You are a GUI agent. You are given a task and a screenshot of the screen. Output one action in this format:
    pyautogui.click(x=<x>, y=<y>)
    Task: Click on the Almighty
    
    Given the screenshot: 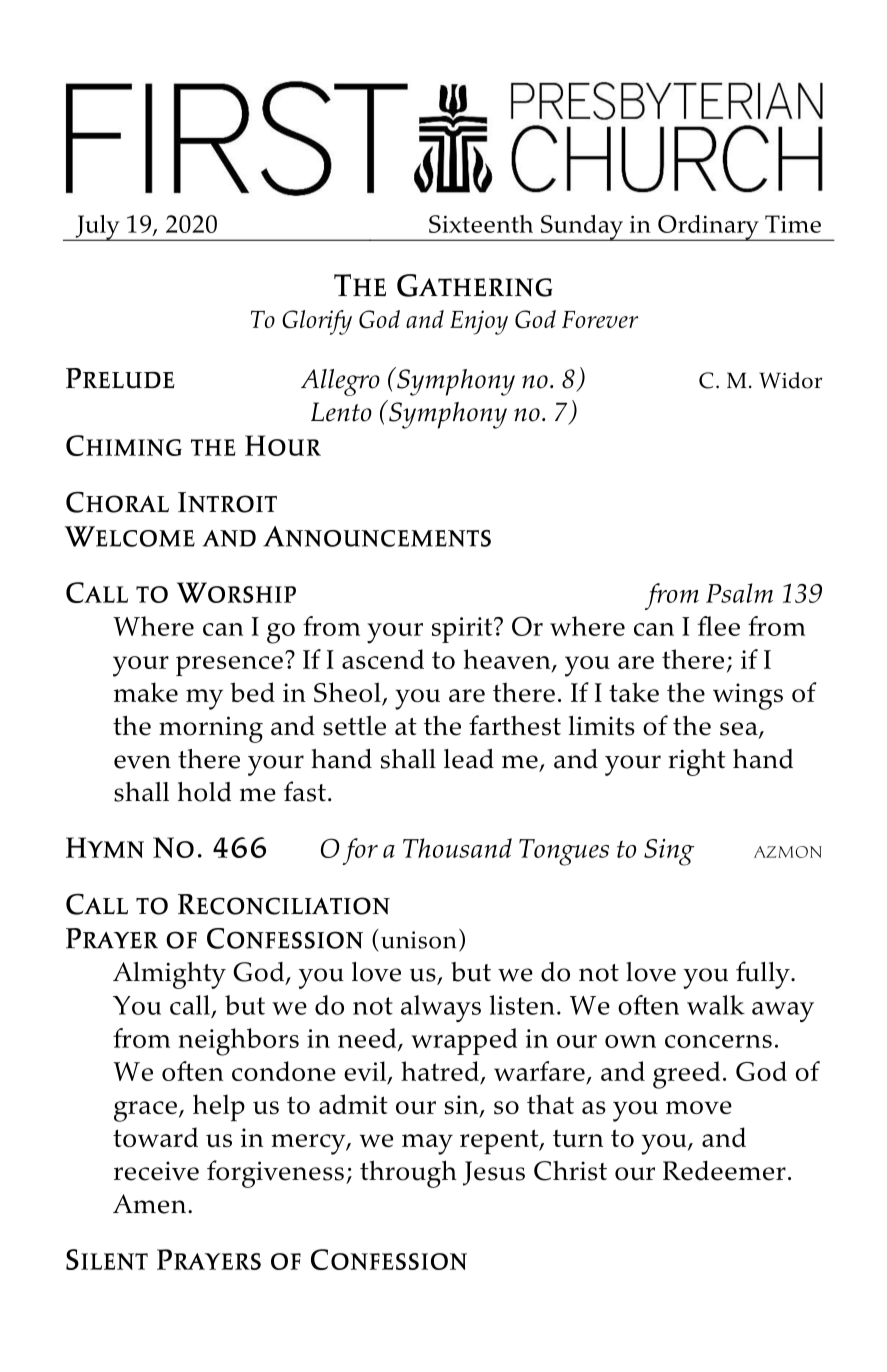 What is the action you would take?
    pyautogui.click(x=169, y=975)
